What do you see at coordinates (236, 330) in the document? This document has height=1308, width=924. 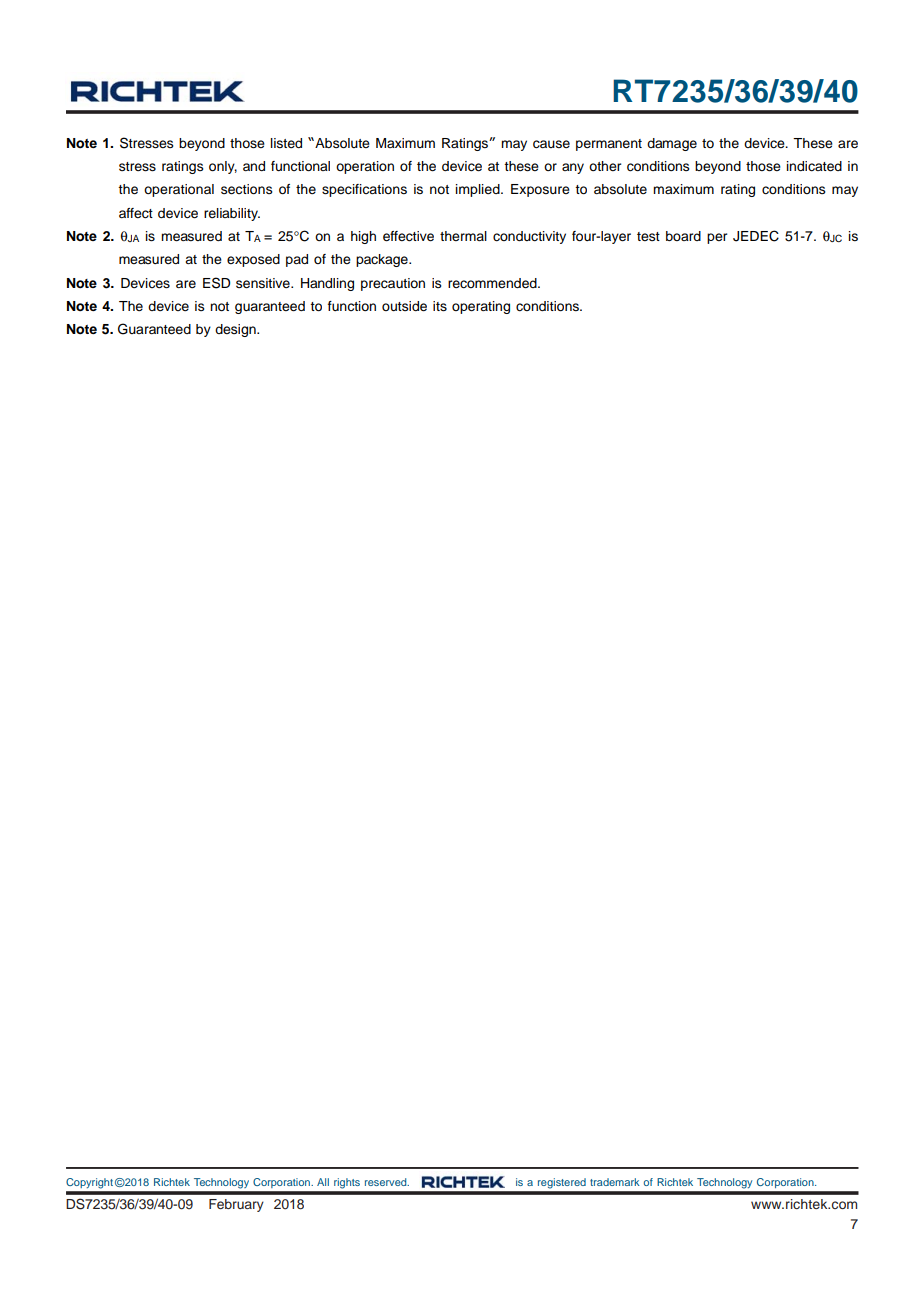 I see `design` at bounding box center [236, 330].
